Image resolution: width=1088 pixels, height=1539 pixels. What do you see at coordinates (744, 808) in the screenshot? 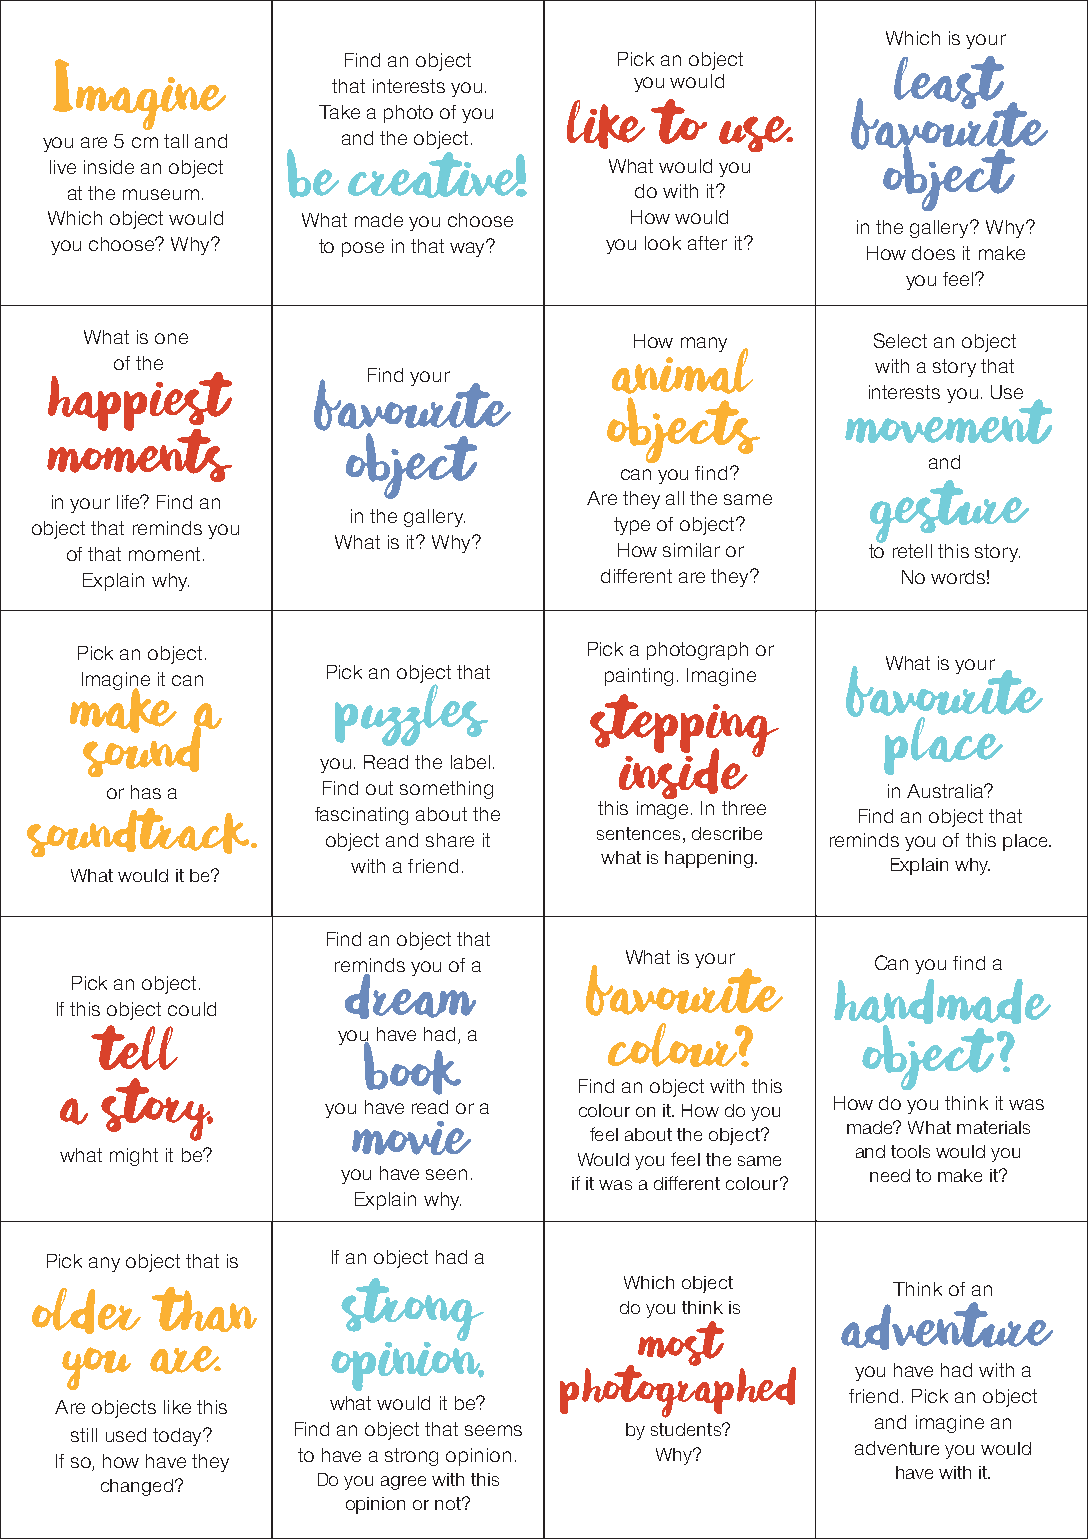
I see `three` at bounding box center [744, 808].
